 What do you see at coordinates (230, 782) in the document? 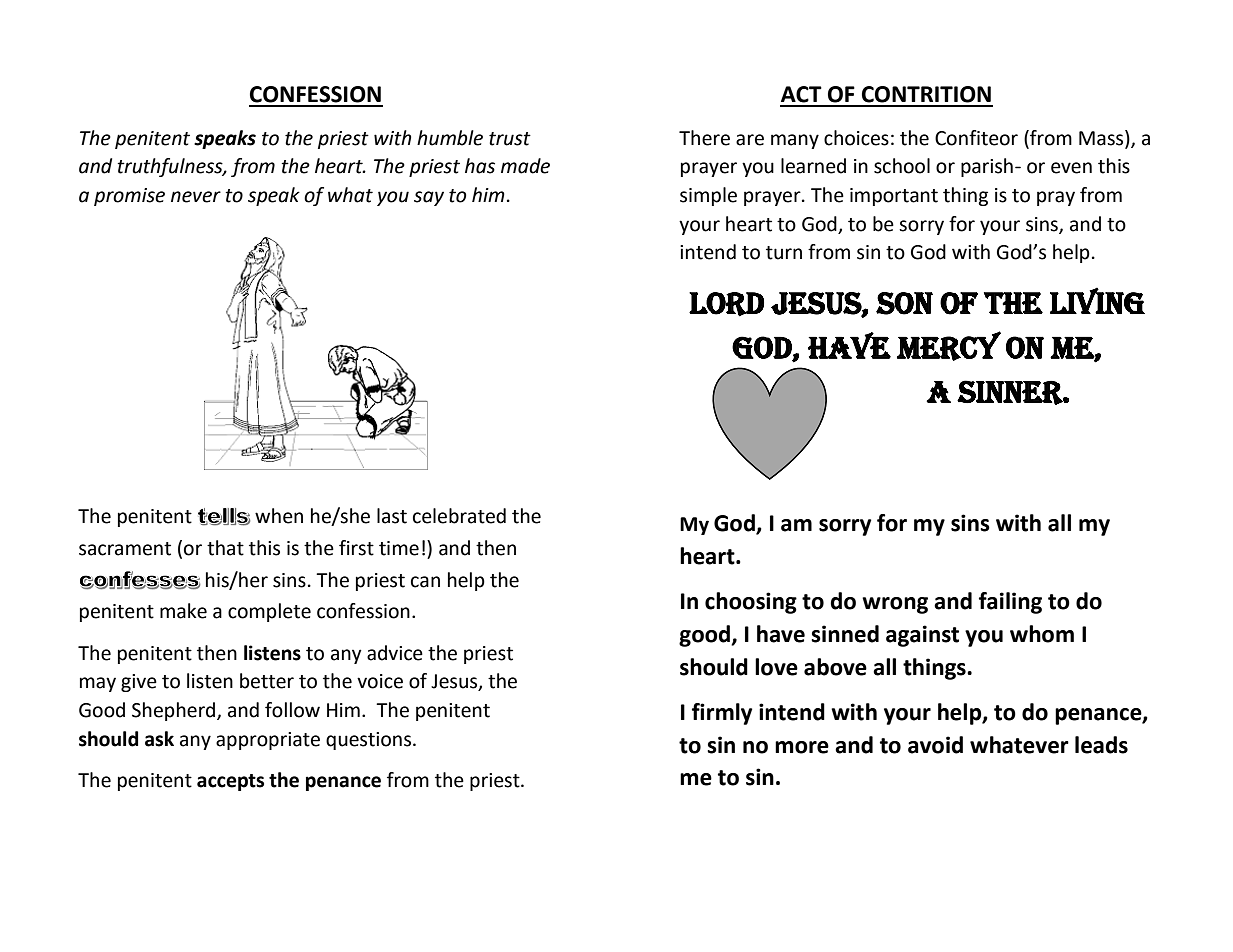
I see `accepts` at bounding box center [230, 782].
